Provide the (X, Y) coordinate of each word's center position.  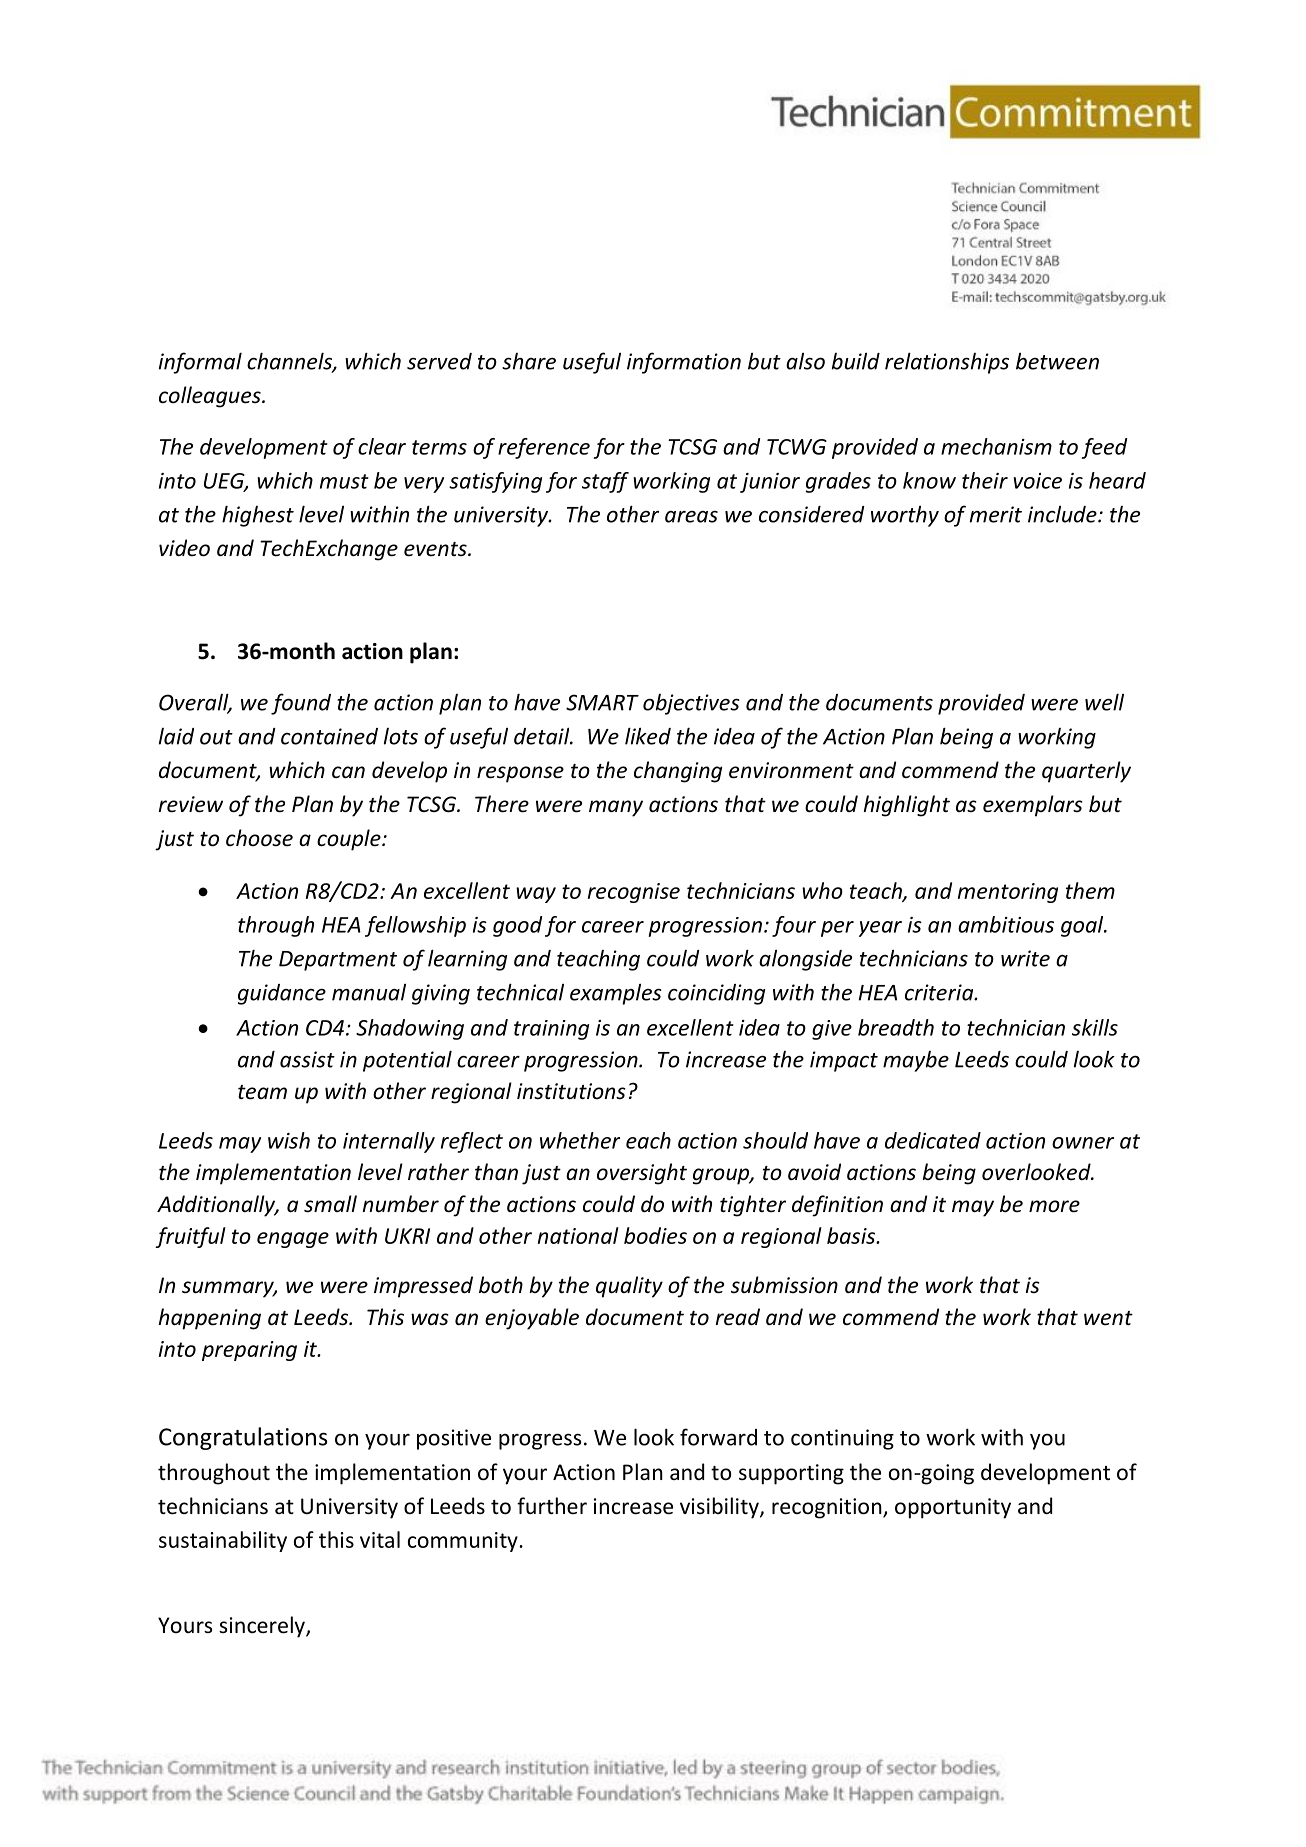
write (1025, 958)
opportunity (953, 1508)
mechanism (996, 446)
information (684, 363)
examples (616, 994)
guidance (282, 994)
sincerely (263, 1627)
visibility (720, 1508)
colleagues (211, 397)
